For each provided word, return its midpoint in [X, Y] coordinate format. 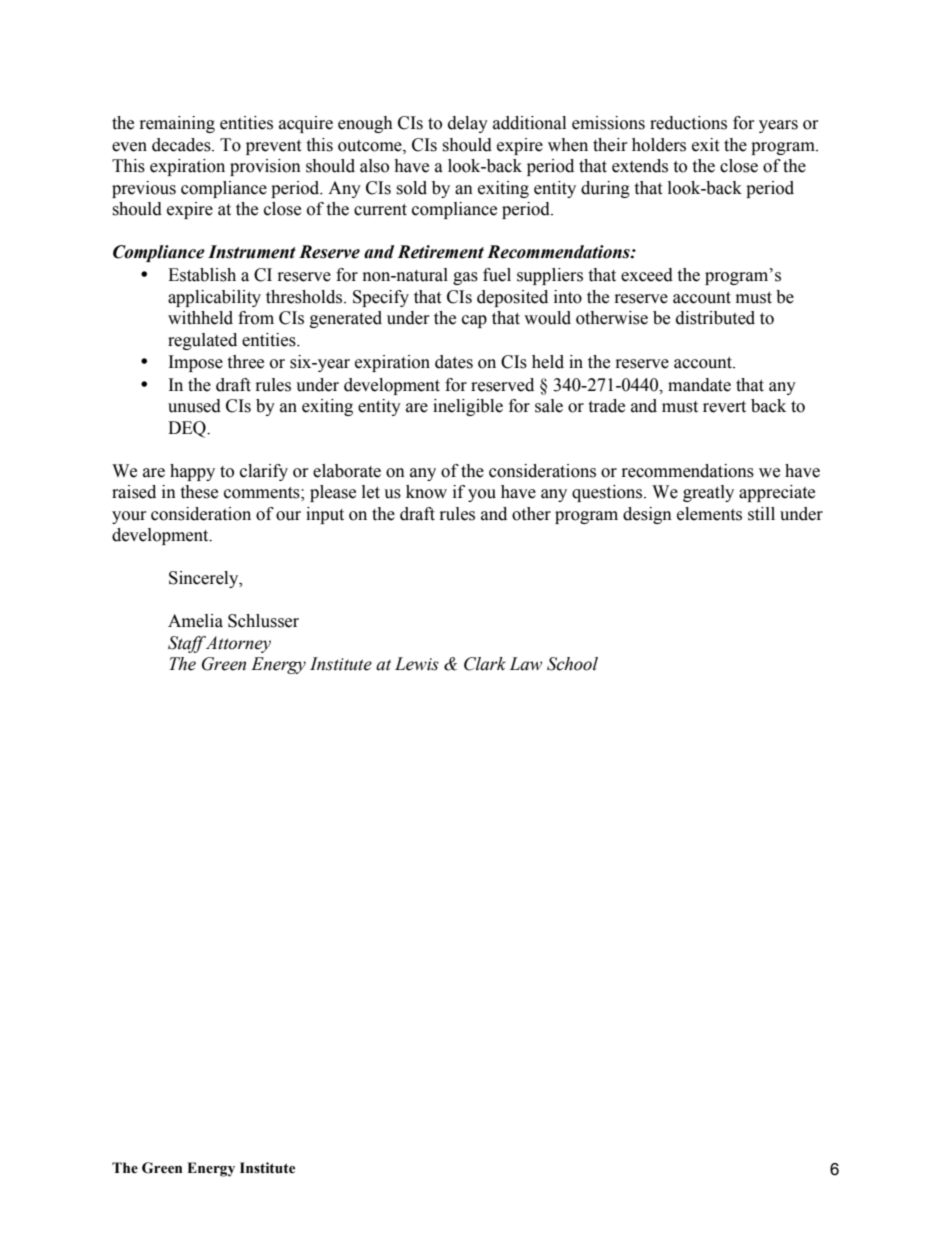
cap [474, 321]
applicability [214, 298]
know [426, 492]
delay [468, 124]
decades [182, 145]
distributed [715, 318]
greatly [708, 493]
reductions [688, 123]
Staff [187, 644]
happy [192, 472]
